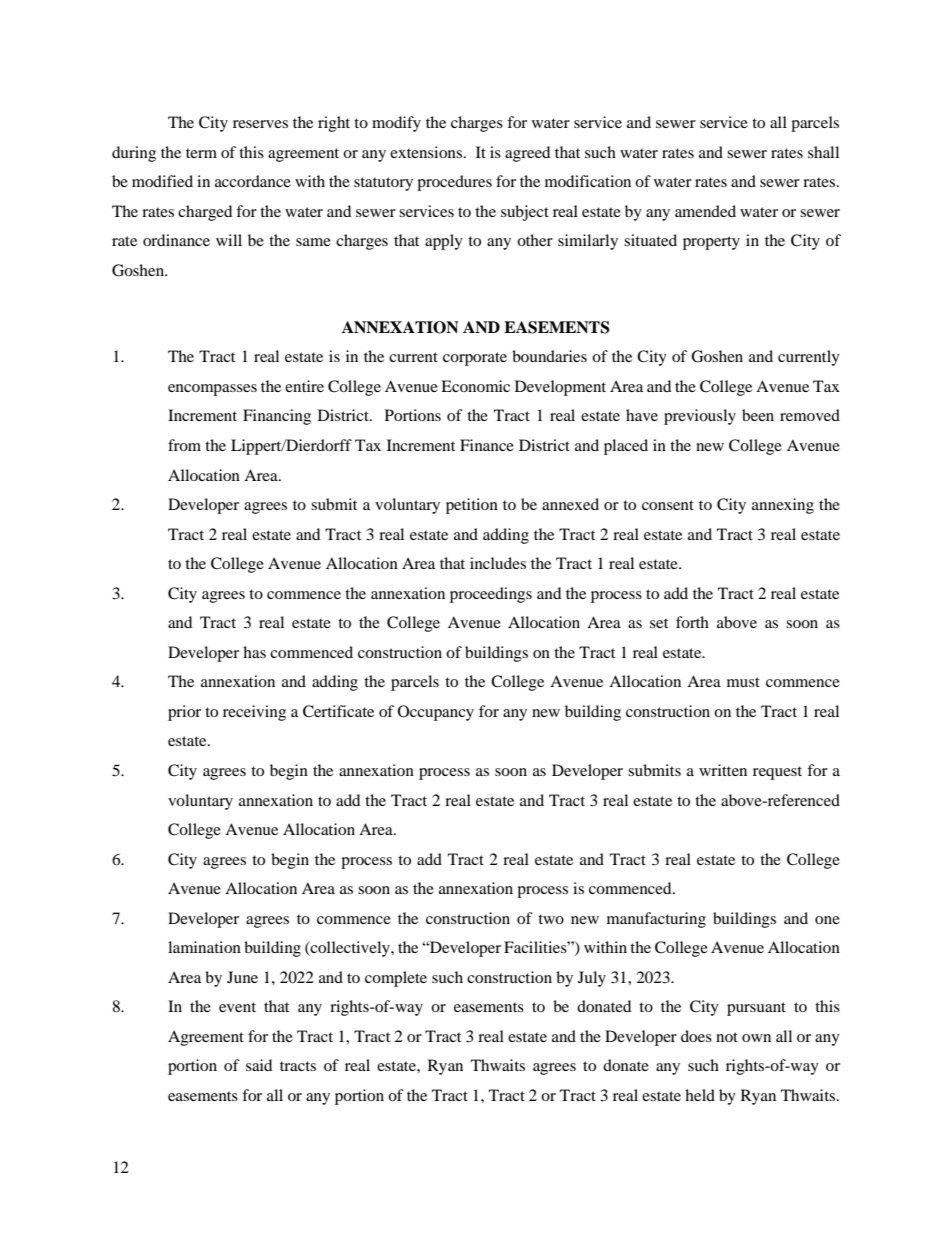  I want to click on complete, so click(396, 979).
